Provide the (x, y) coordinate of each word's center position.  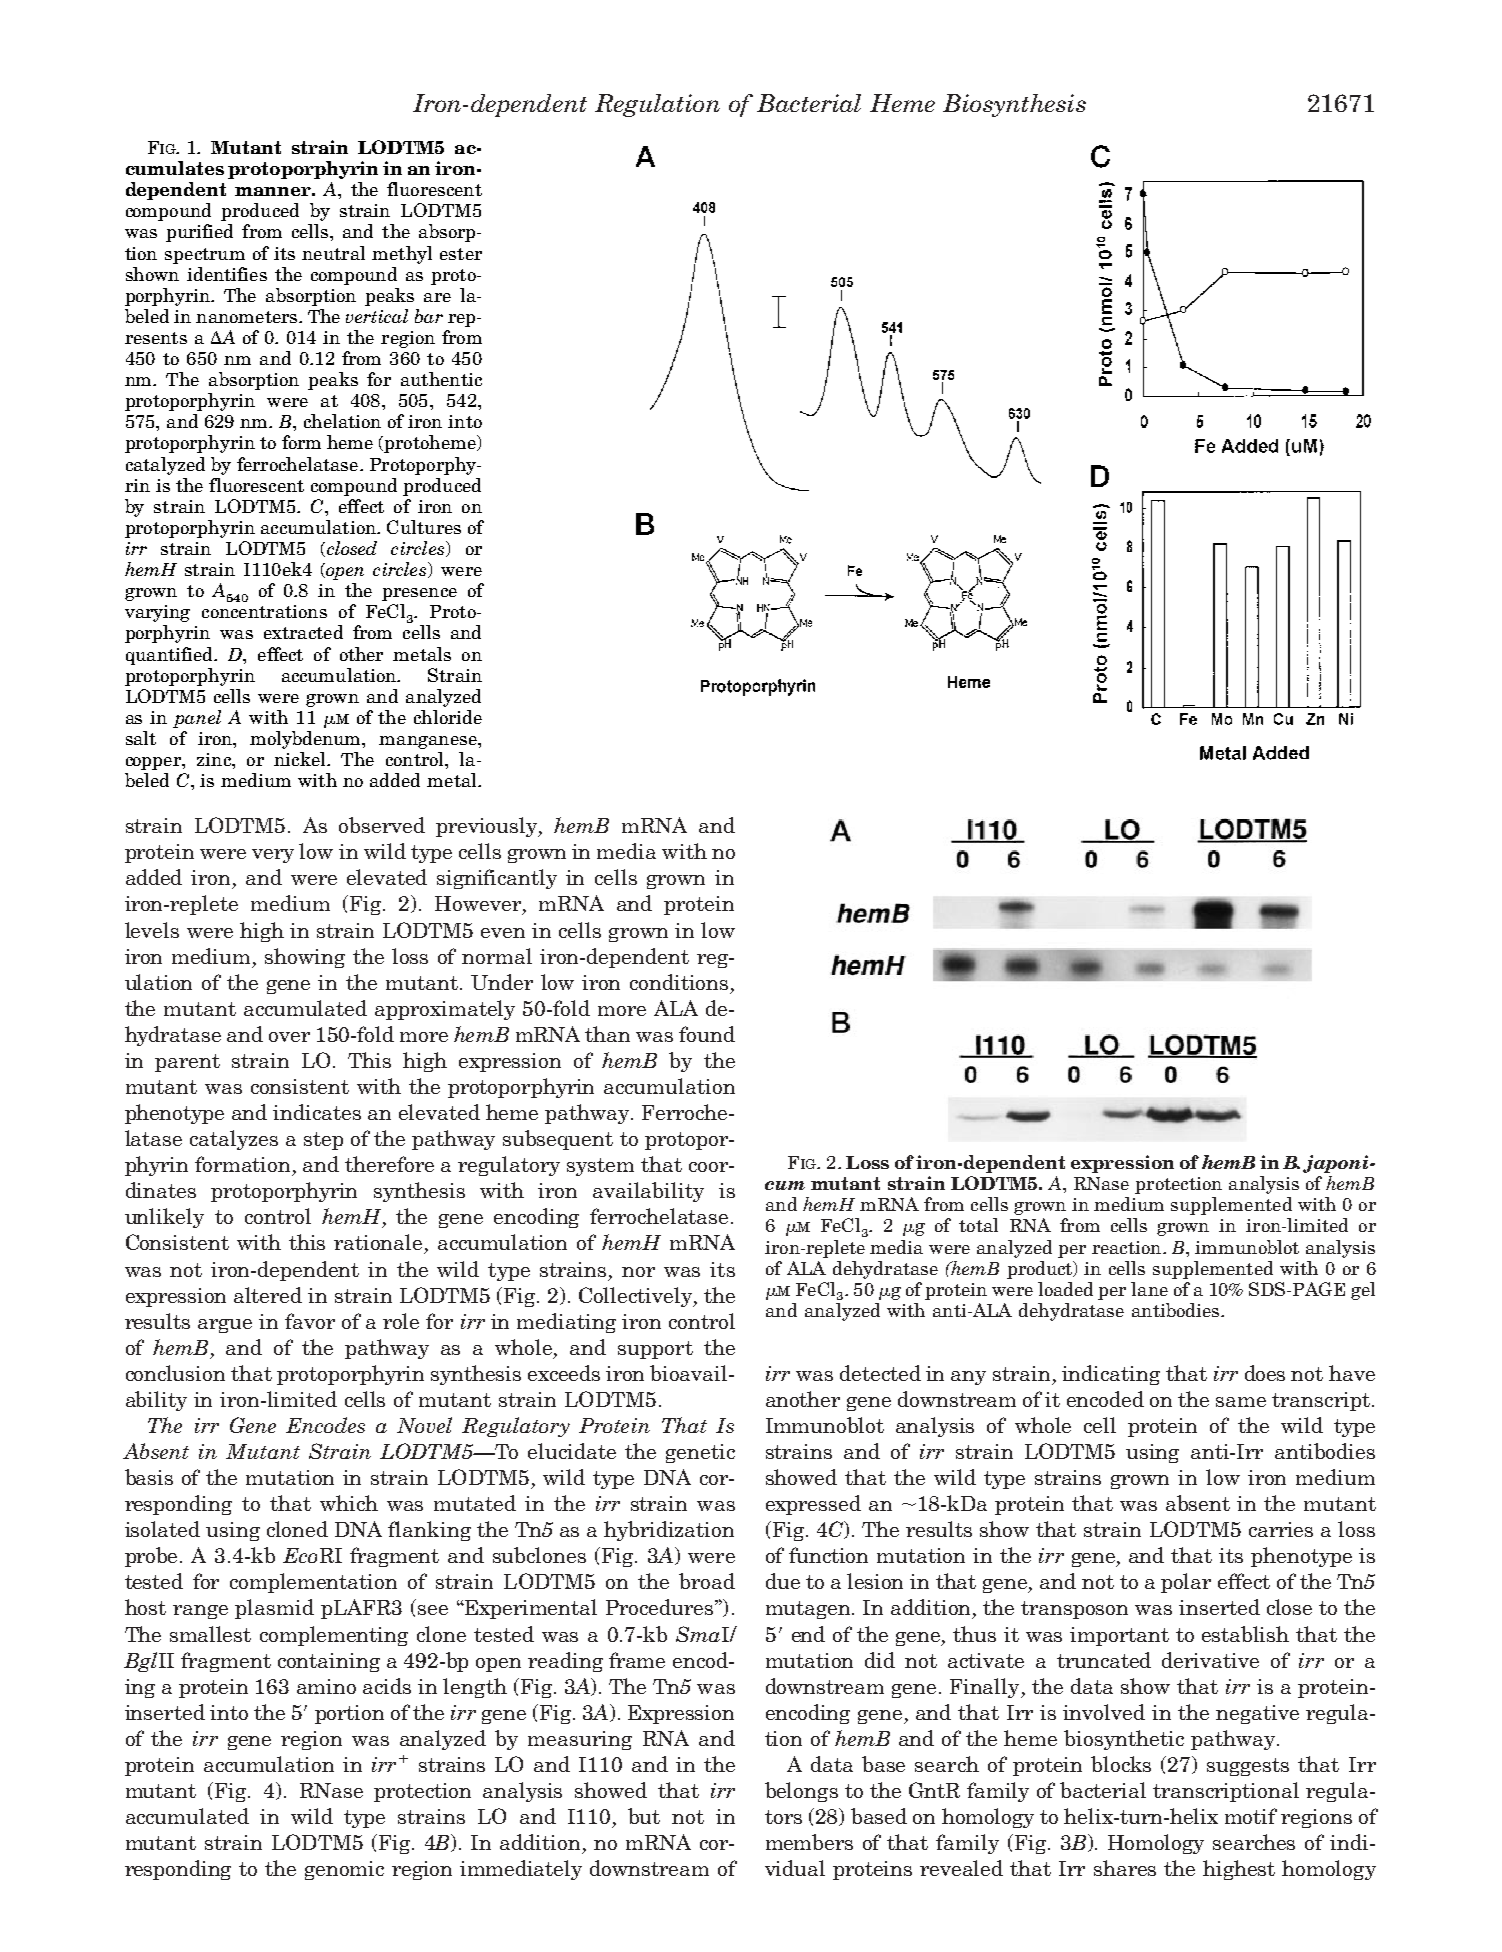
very (273, 856)
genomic (344, 1870)
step (323, 1141)
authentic (441, 379)
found (707, 1034)
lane (1149, 1289)
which (349, 1503)
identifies (227, 274)
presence (419, 594)
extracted (303, 632)
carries (1281, 1529)
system (600, 1167)
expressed (813, 1505)
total (978, 1225)
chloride (448, 717)
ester (461, 254)
